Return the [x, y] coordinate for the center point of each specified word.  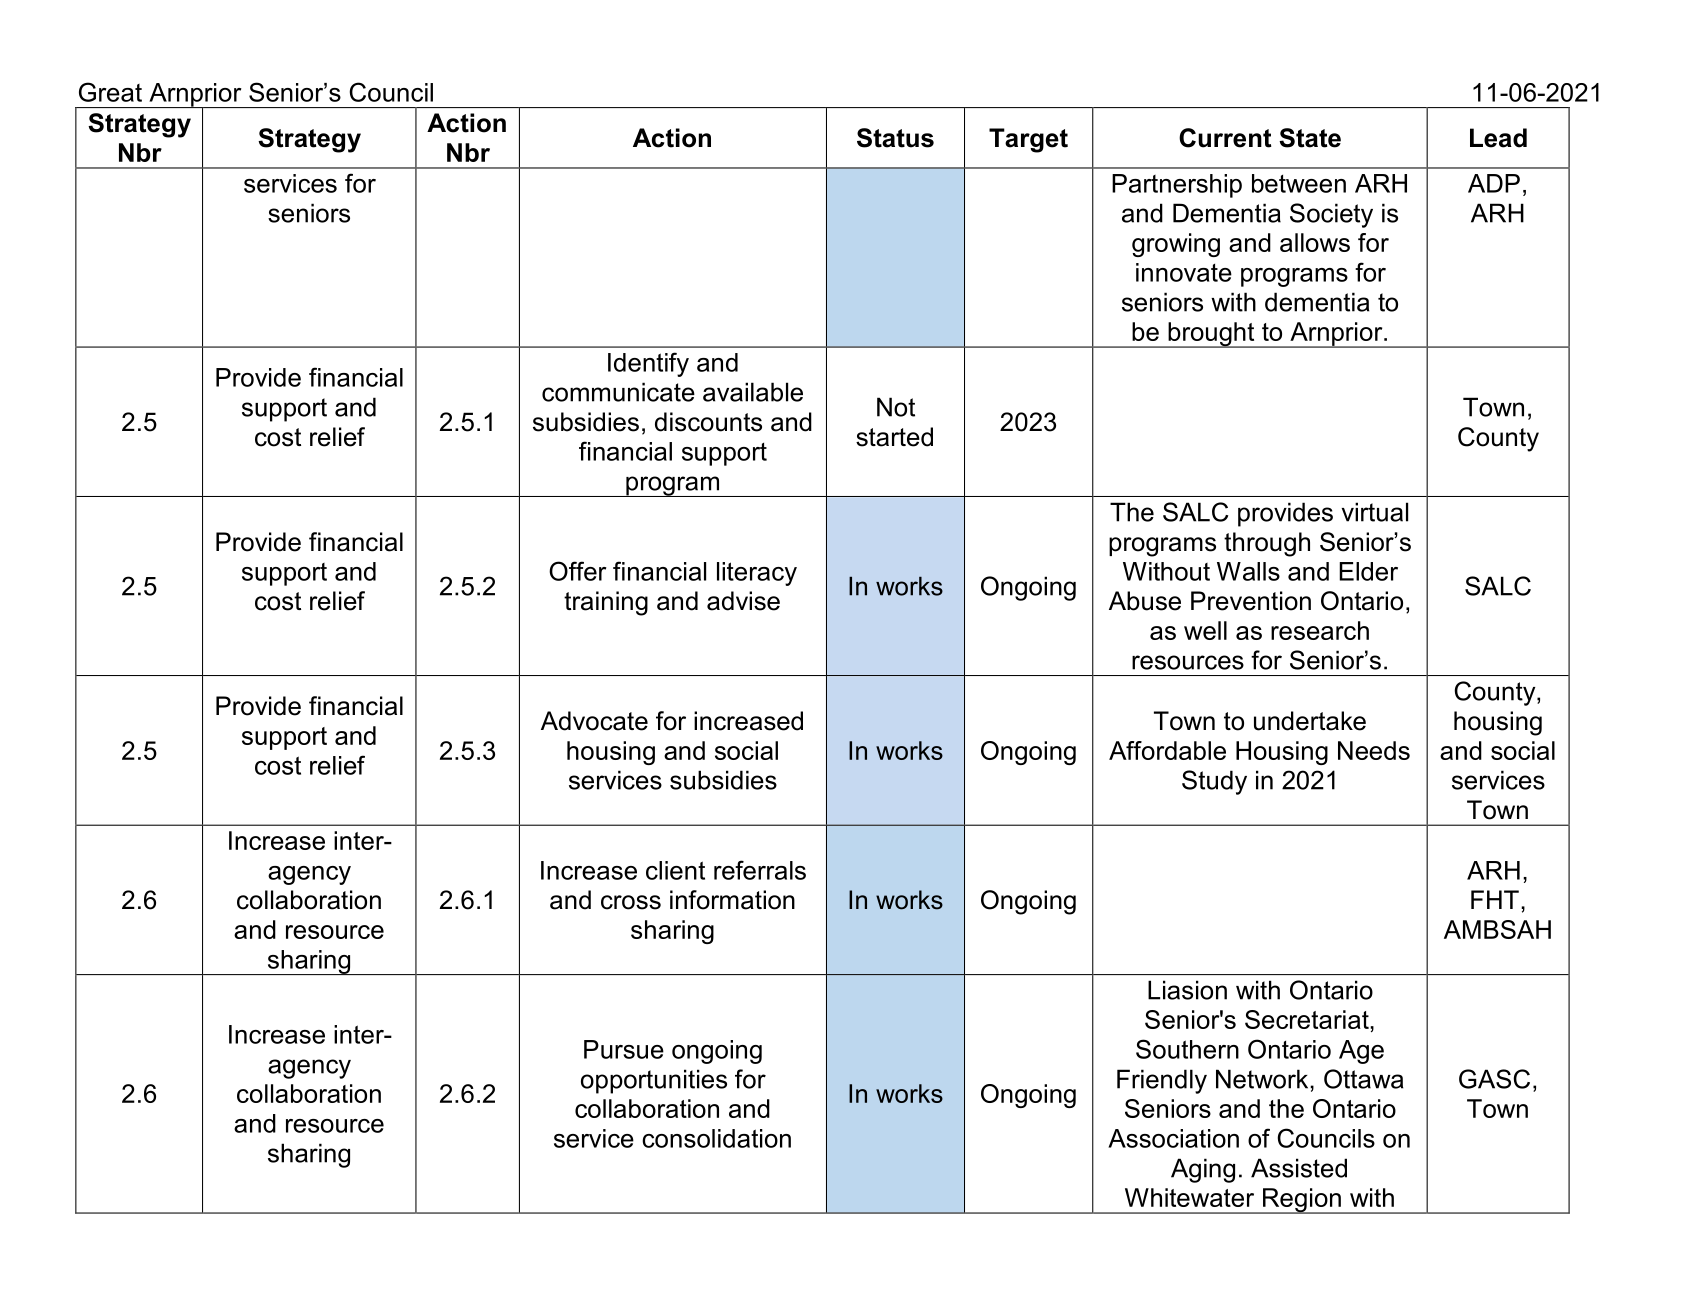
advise [743, 601]
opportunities [654, 1081]
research [1320, 630]
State [1310, 138]
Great [110, 92]
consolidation [716, 1138]
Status [895, 138]
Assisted [1299, 1168]
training [606, 603]
